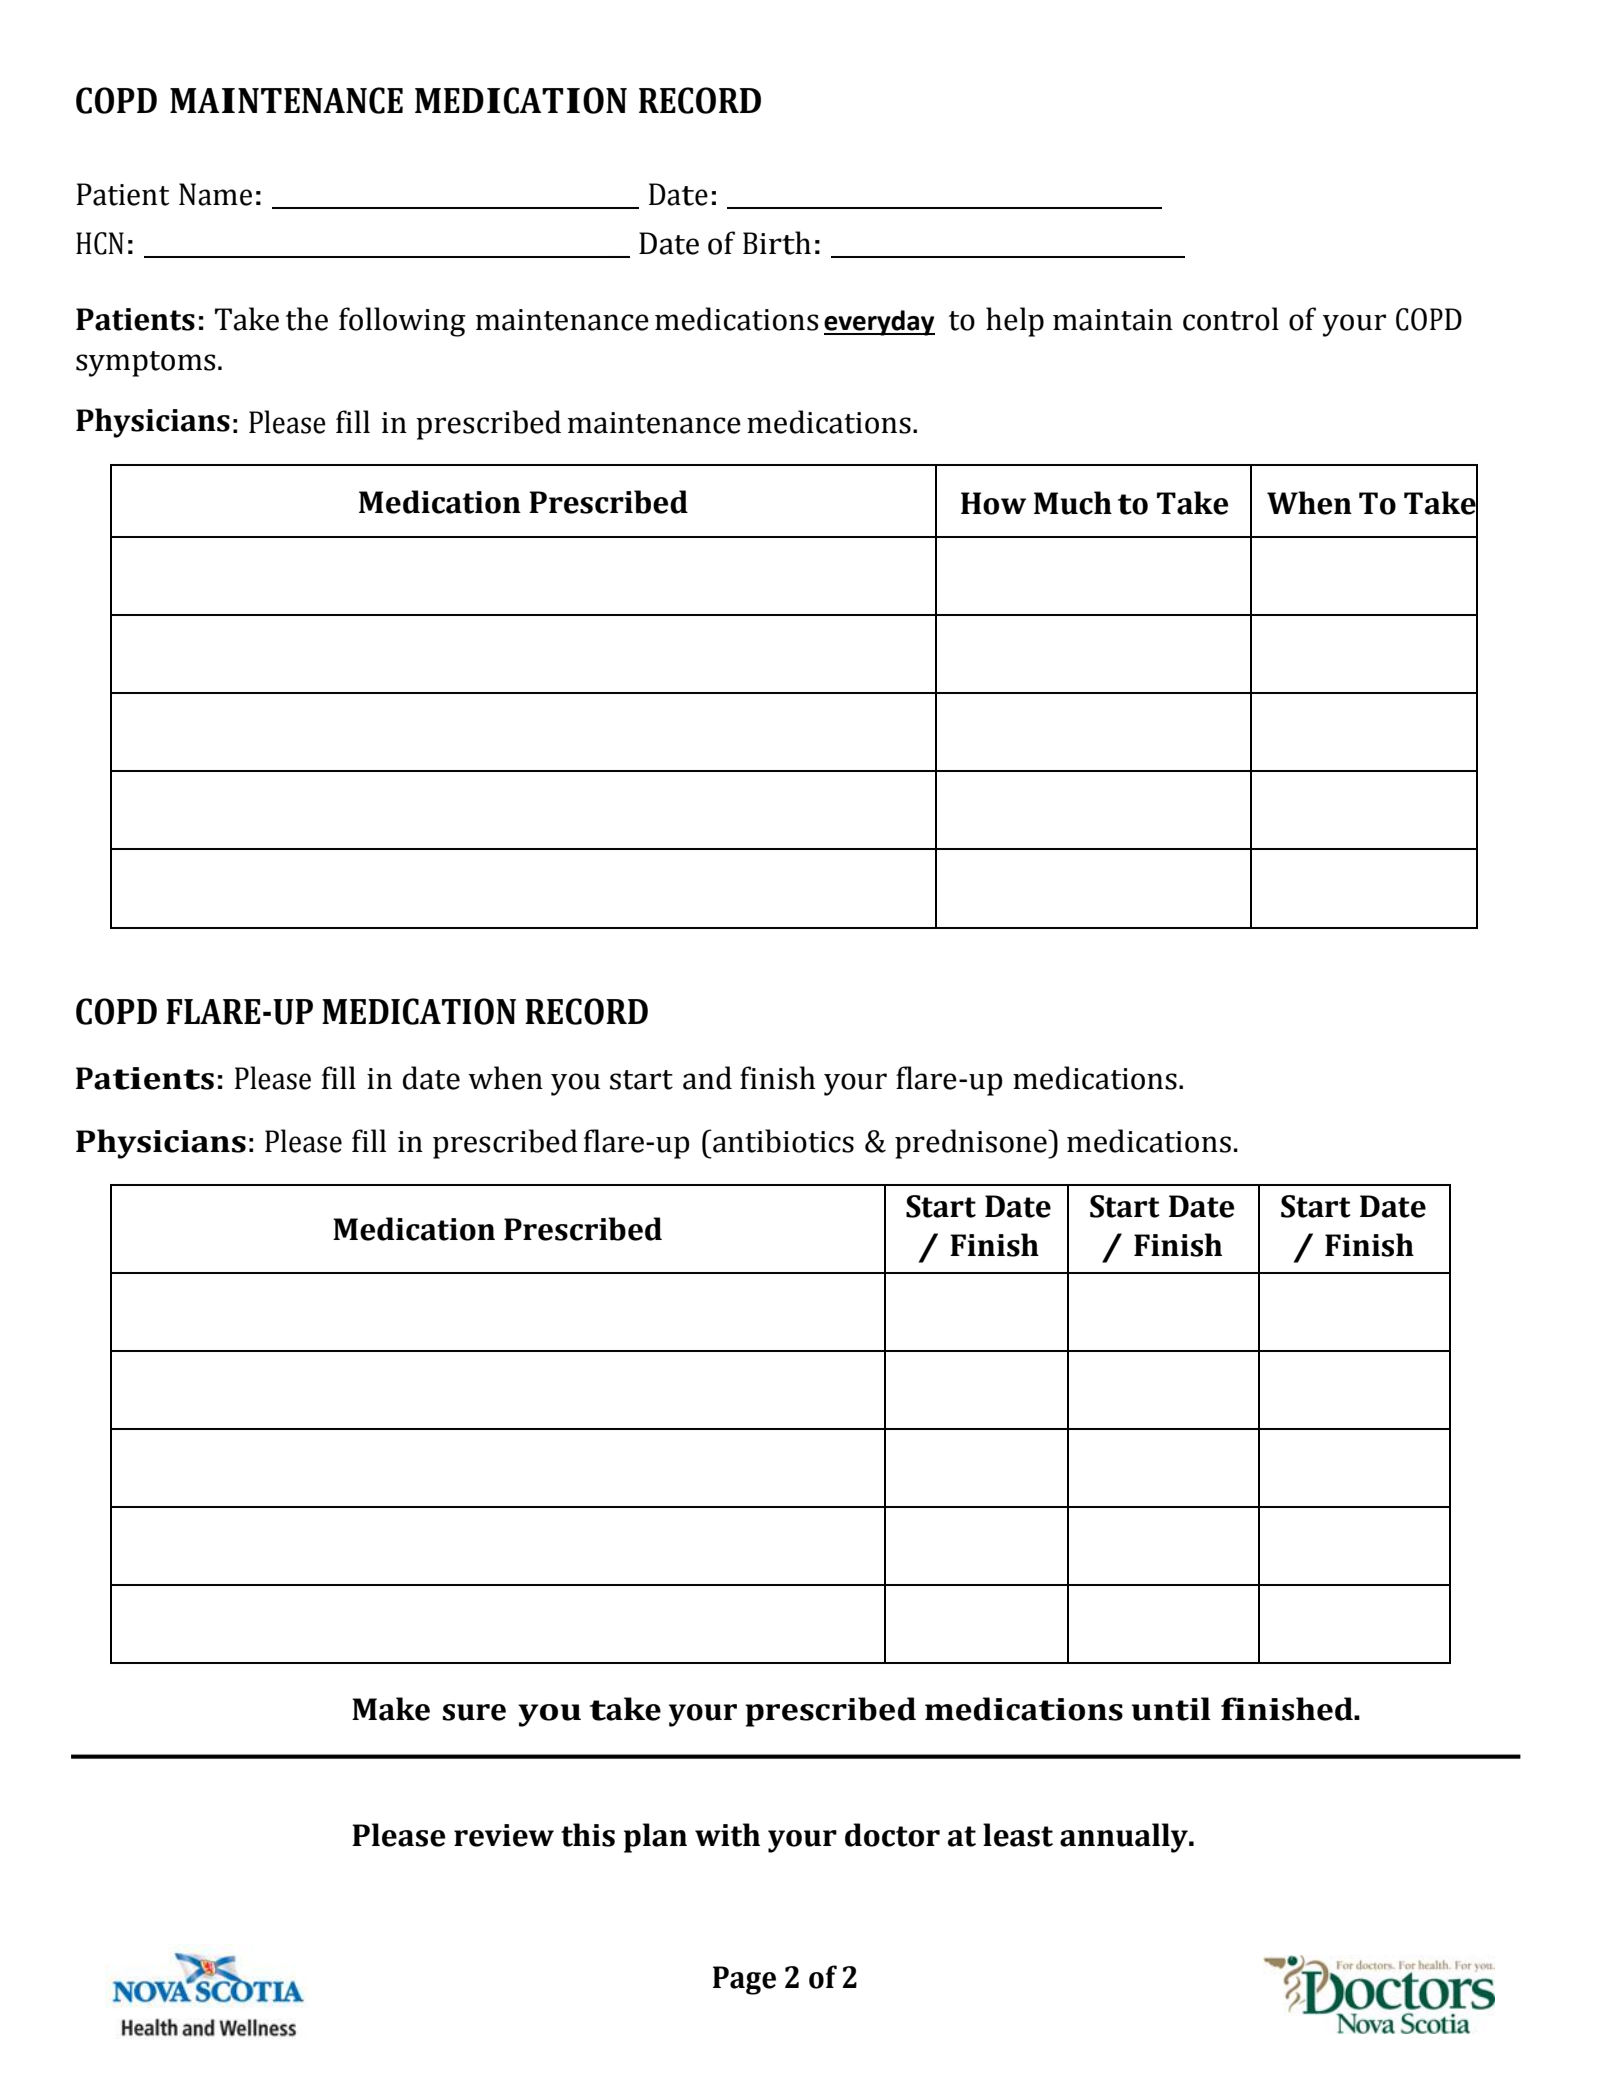 This image has width=1622, height=2099. I want to click on Page, so click(744, 1980).
